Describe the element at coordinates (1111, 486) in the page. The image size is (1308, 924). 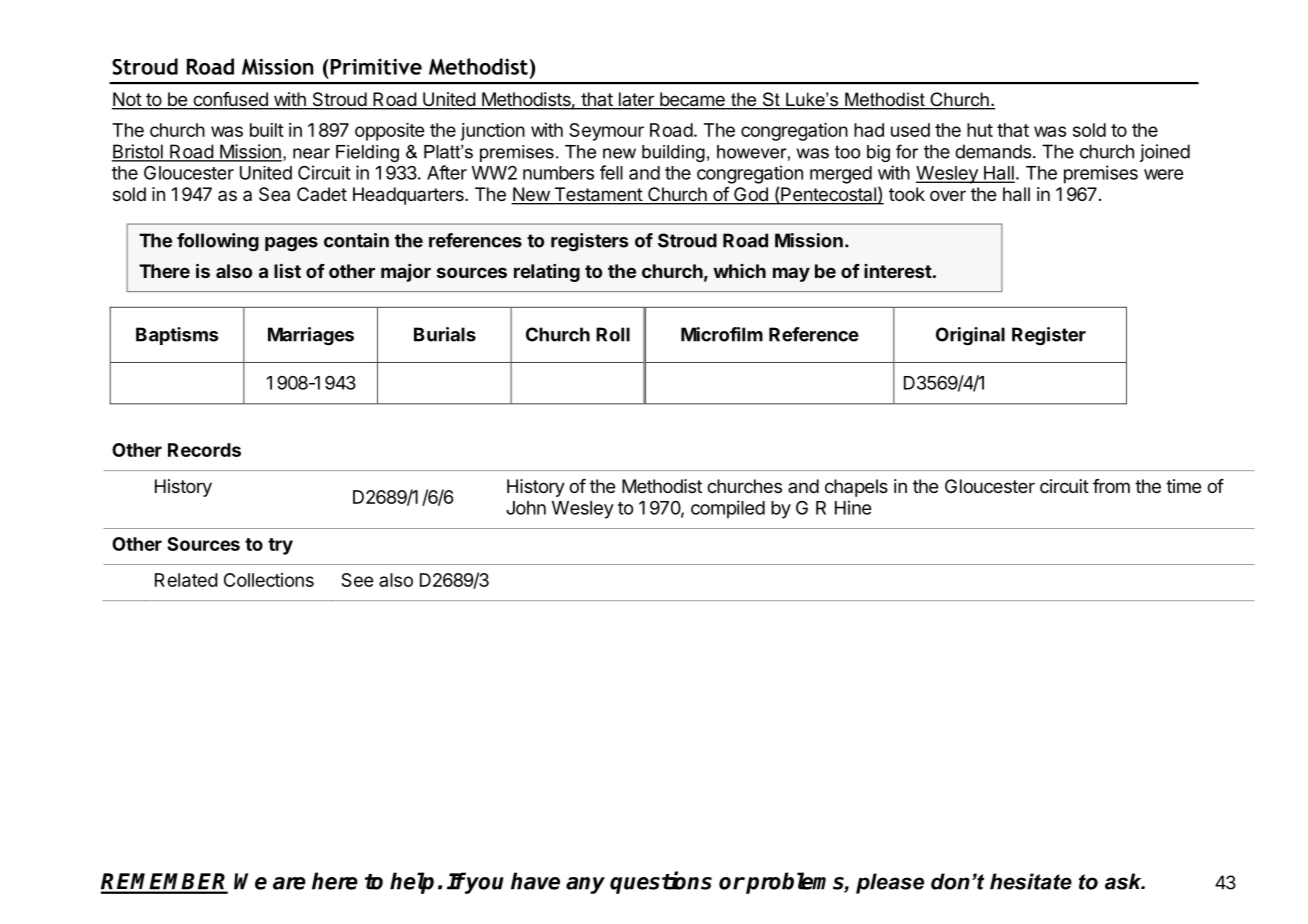
I see `from` at that location.
